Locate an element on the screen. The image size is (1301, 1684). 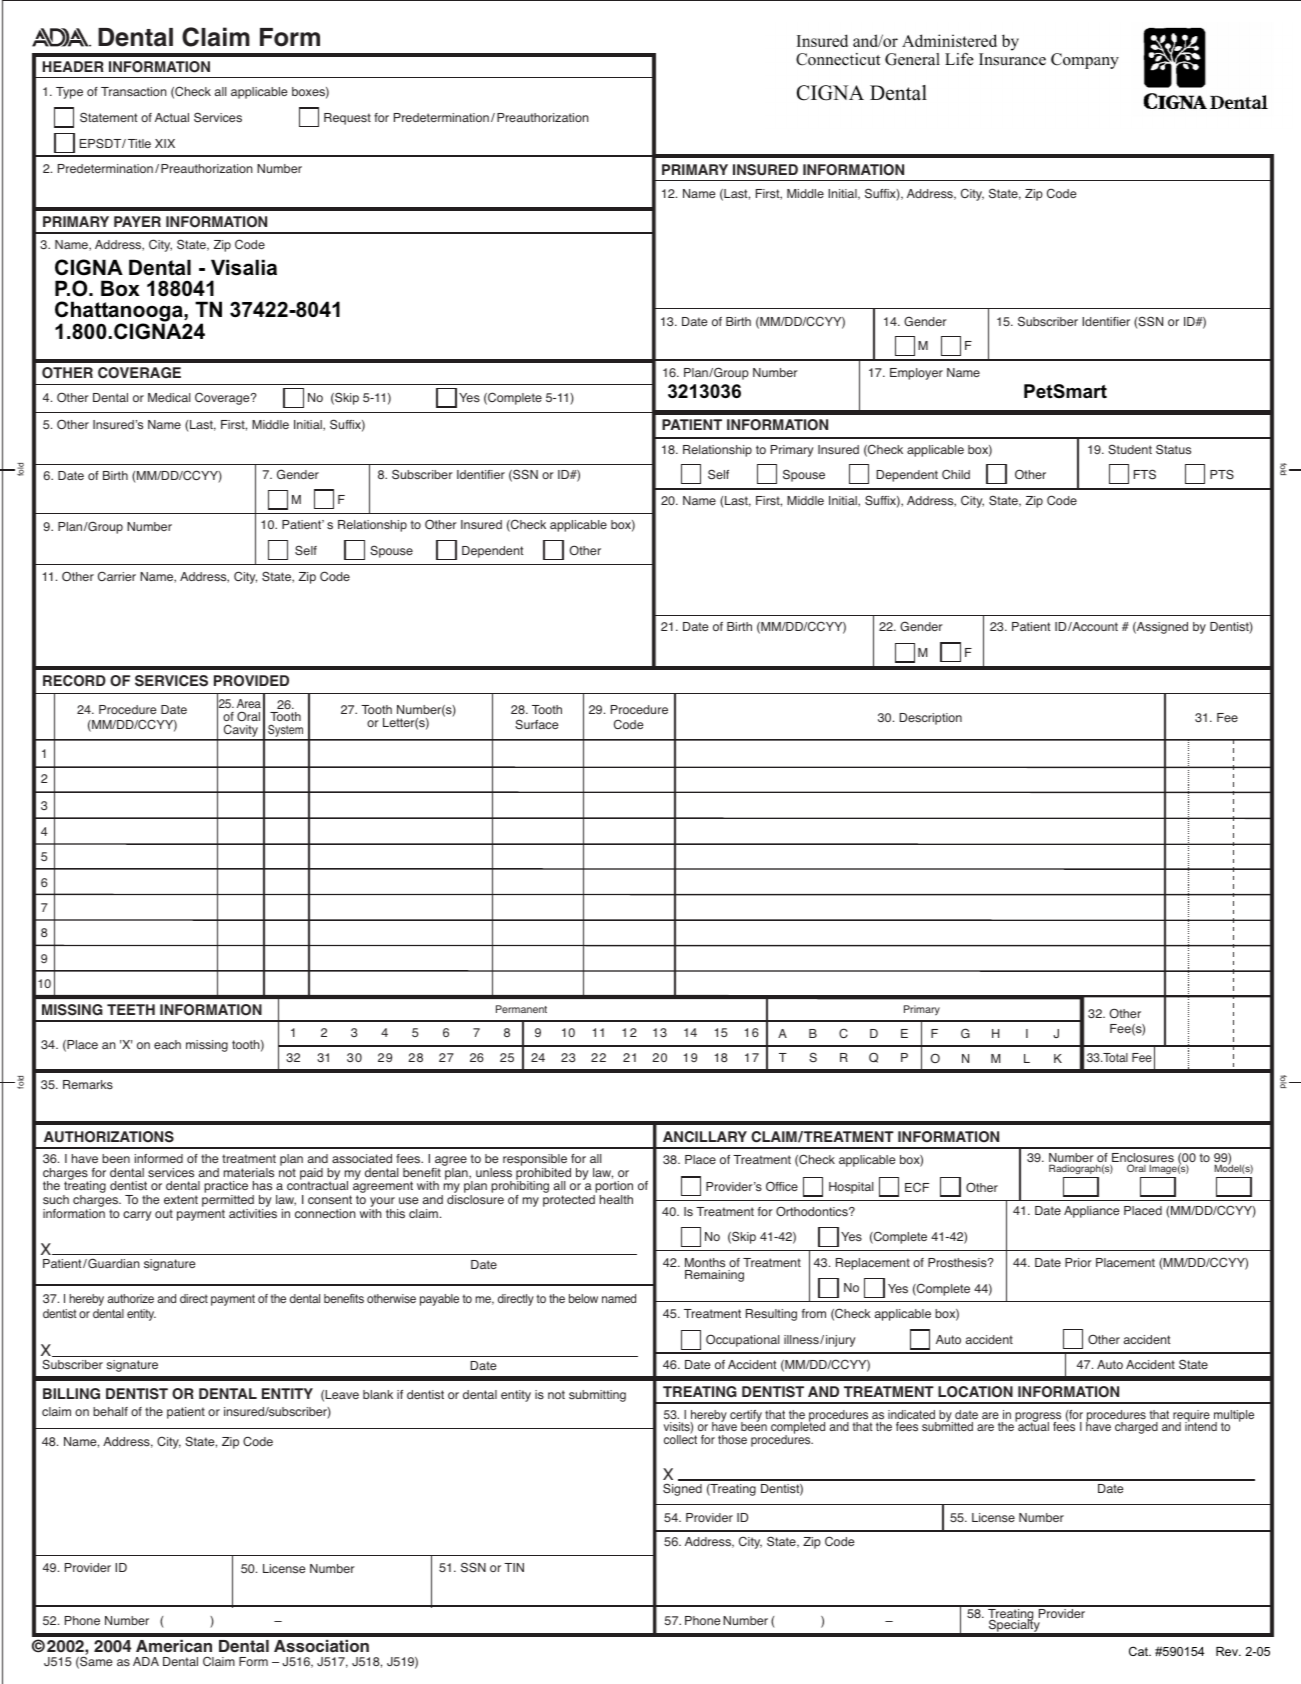
Rev is located at coordinates (1228, 1651).
